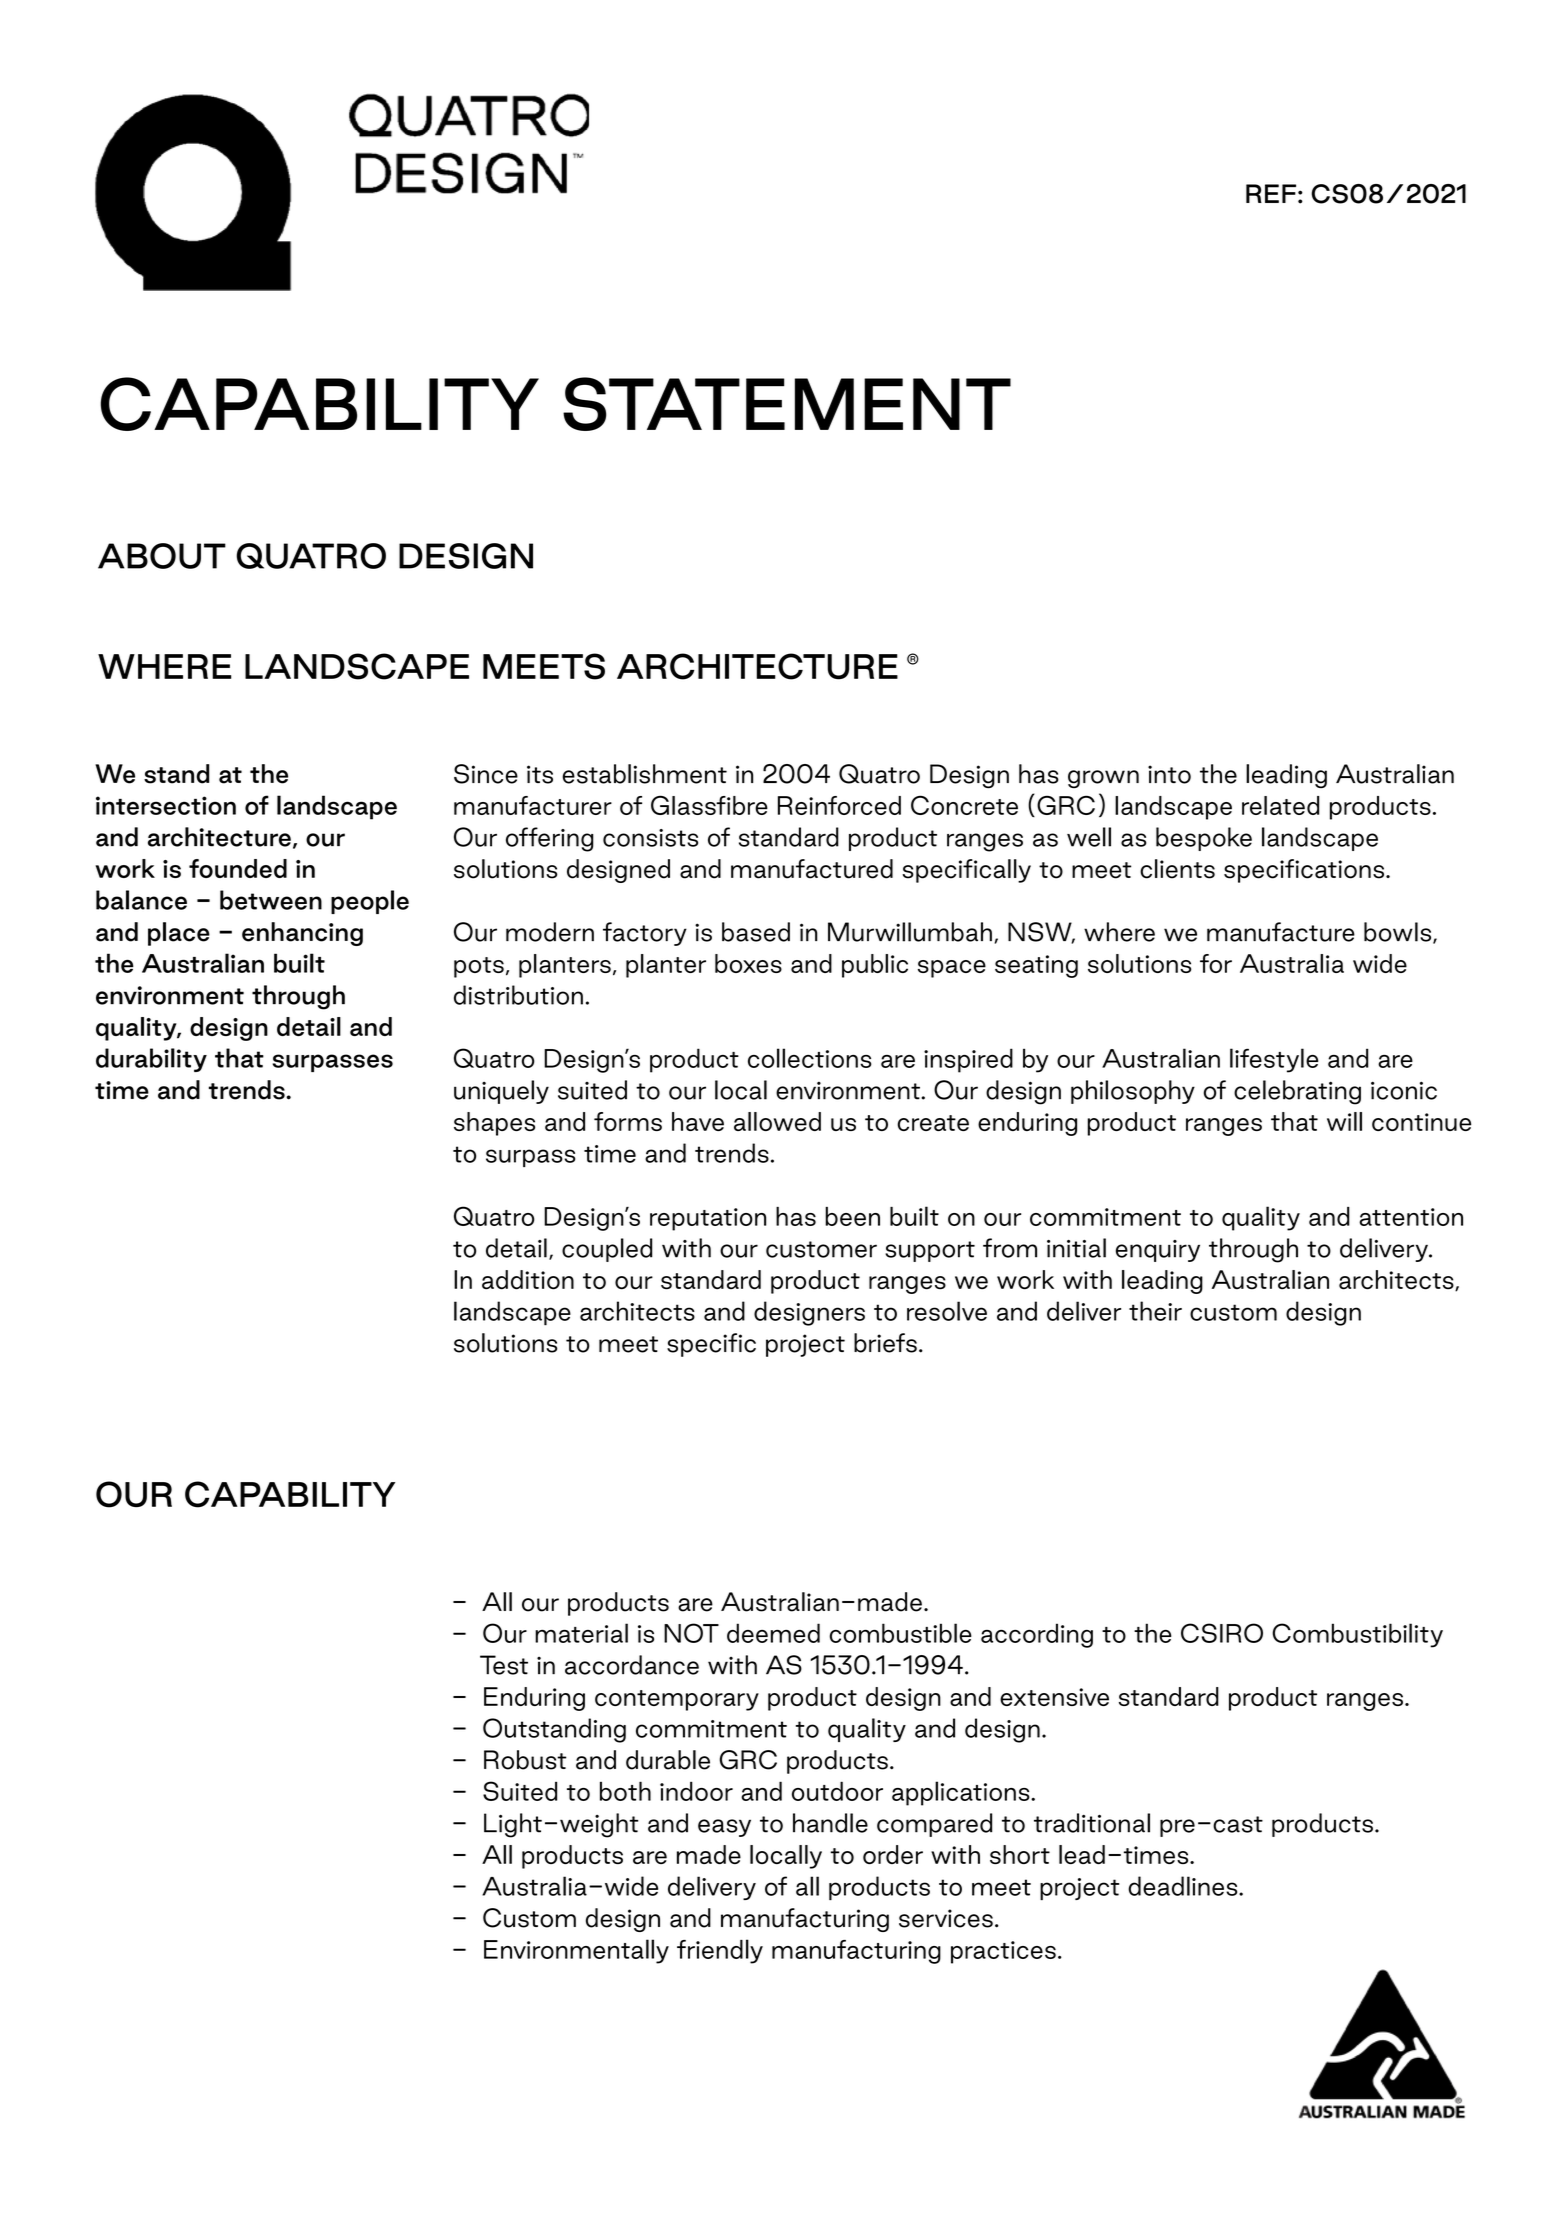  What do you see at coordinates (1184, 1886) in the screenshot?
I see `deadlines` at bounding box center [1184, 1886].
